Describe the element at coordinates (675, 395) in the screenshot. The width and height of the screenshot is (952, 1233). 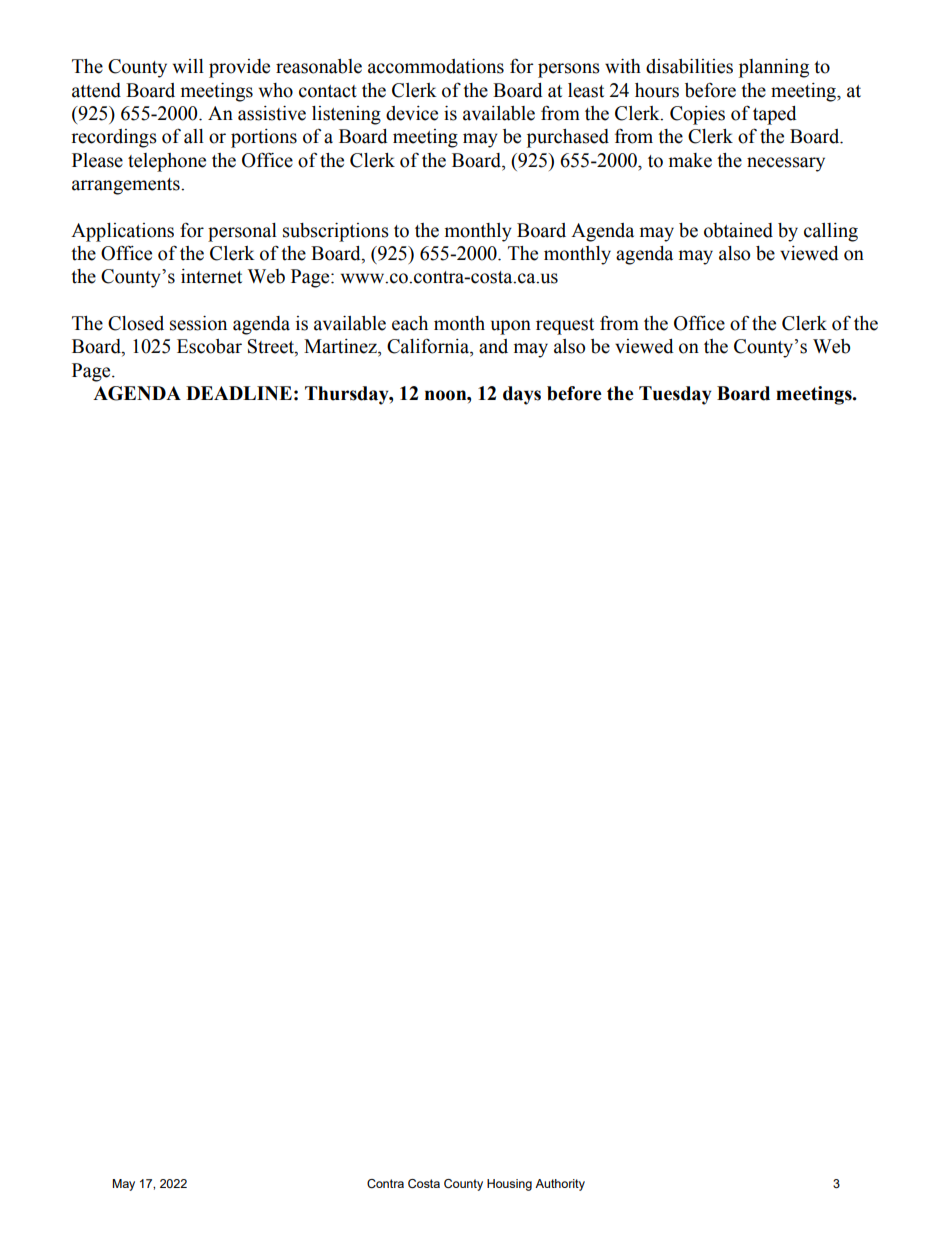
I see `Tuesday` at that location.
